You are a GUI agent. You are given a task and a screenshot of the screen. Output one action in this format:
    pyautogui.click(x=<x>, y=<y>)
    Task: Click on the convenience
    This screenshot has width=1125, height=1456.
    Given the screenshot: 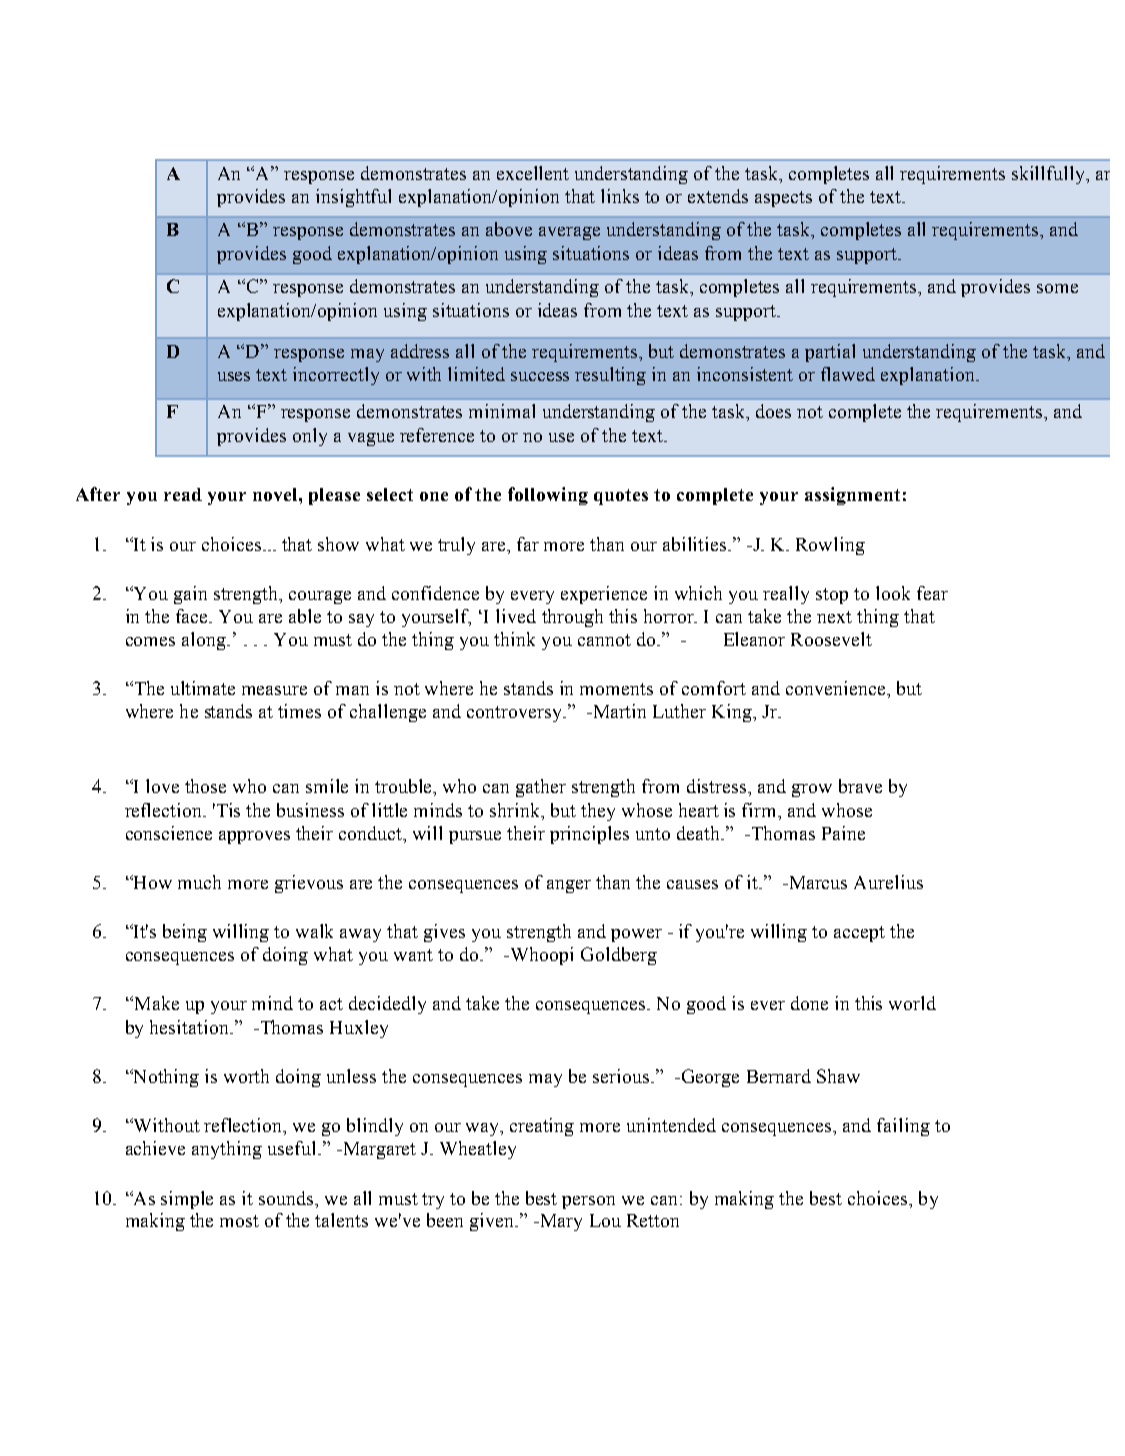 What is the action you would take?
    pyautogui.click(x=837, y=688)
